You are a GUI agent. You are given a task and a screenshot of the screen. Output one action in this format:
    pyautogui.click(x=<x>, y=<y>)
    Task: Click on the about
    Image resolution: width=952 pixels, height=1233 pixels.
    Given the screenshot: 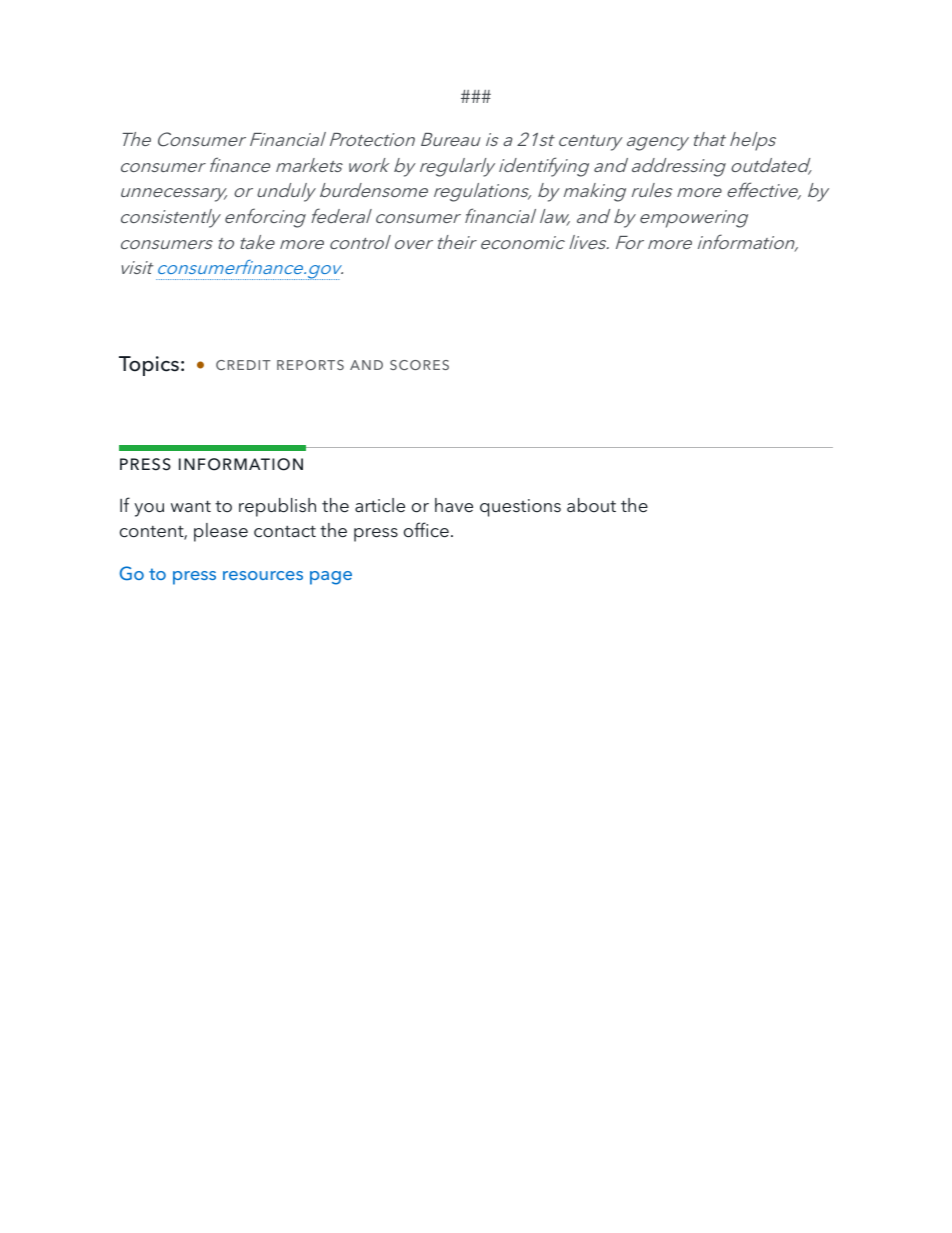 What is the action you would take?
    pyautogui.click(x=591, y=505)
